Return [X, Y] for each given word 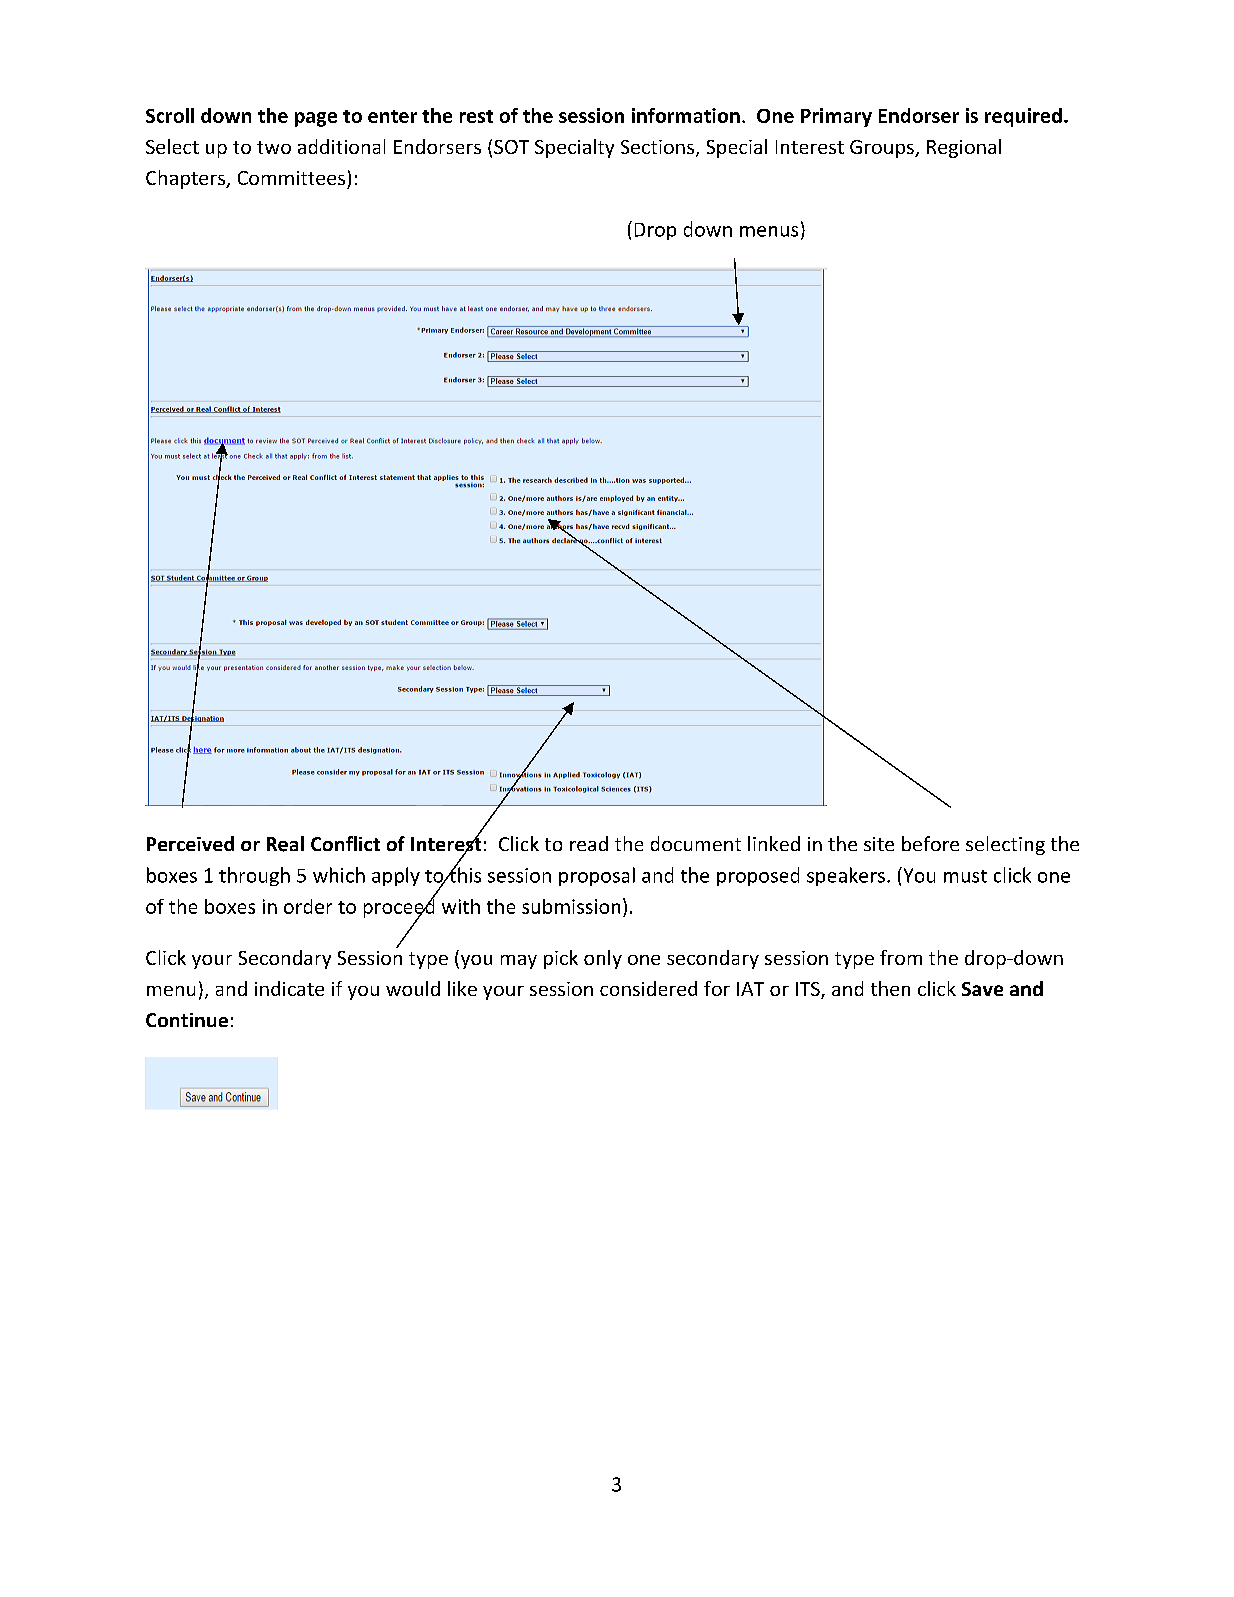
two [274, 147]
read [589, 843]
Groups [883, 149]
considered [648, 988]
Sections [657, 147]
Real [285, 844]
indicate [289, 988]
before [930, 843]
